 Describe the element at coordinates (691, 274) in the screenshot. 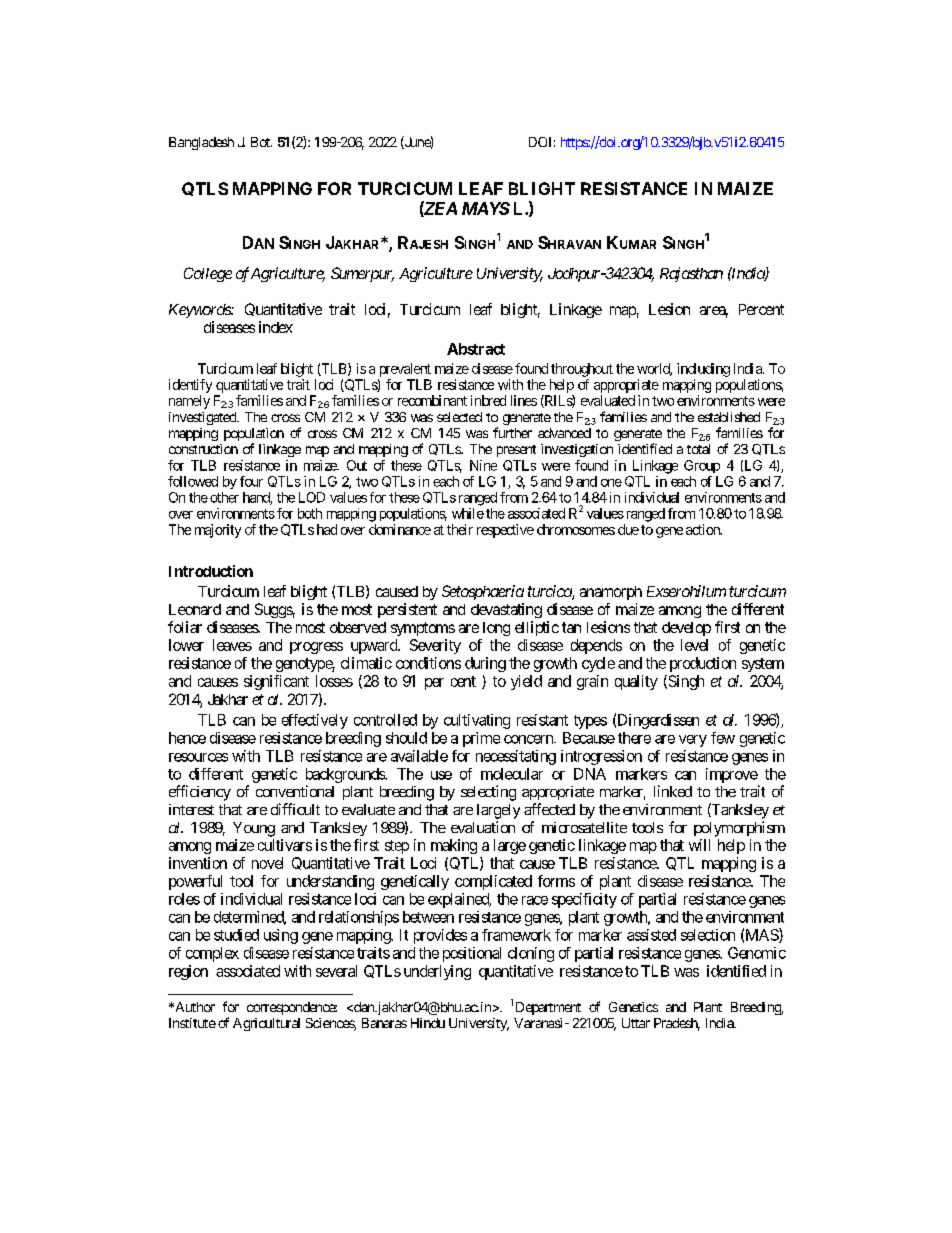

I see `Rajasthan` at that location.
